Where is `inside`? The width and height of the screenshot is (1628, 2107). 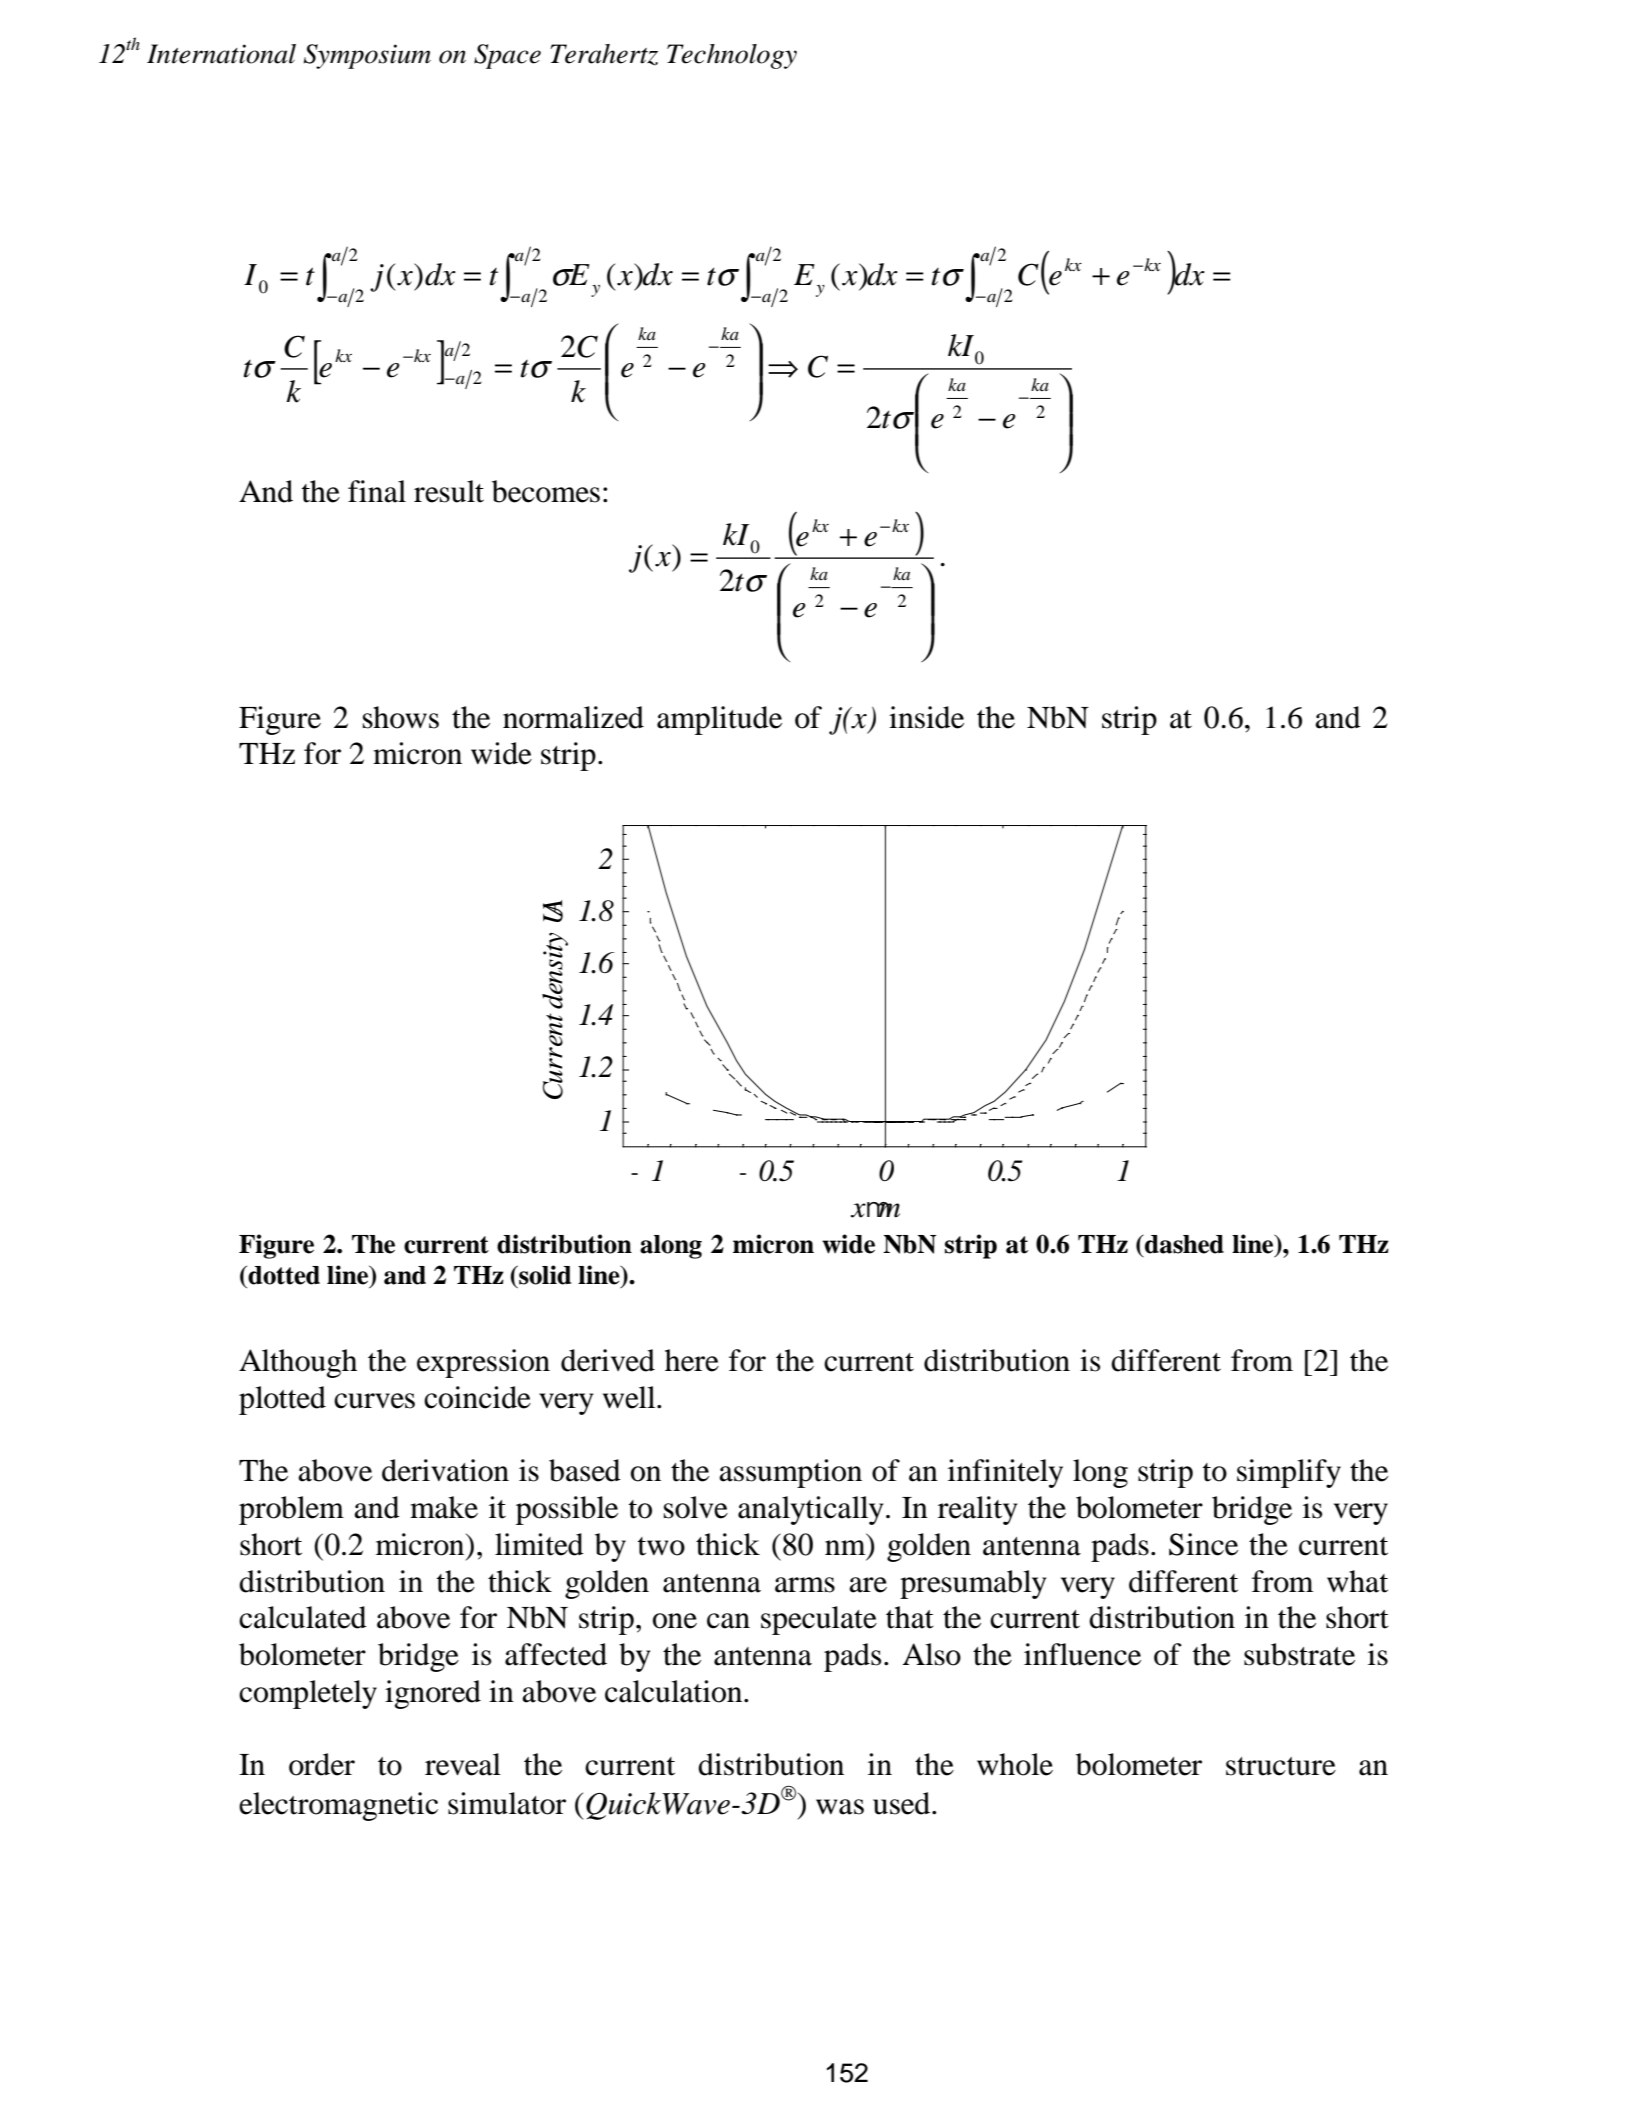 inside is located at coordinates (926, 717).
